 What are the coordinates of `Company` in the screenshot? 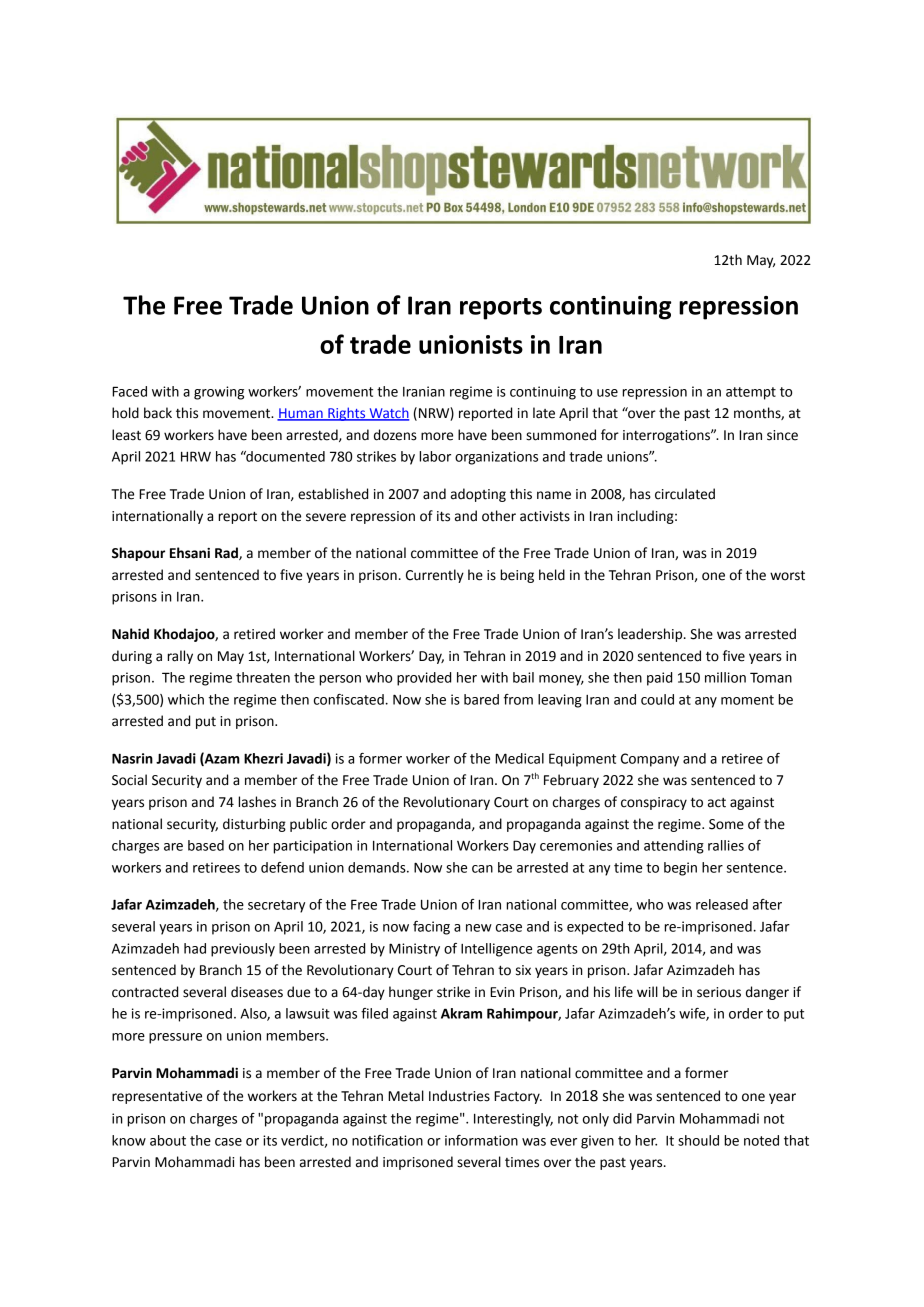 It's located at (650, 760).
